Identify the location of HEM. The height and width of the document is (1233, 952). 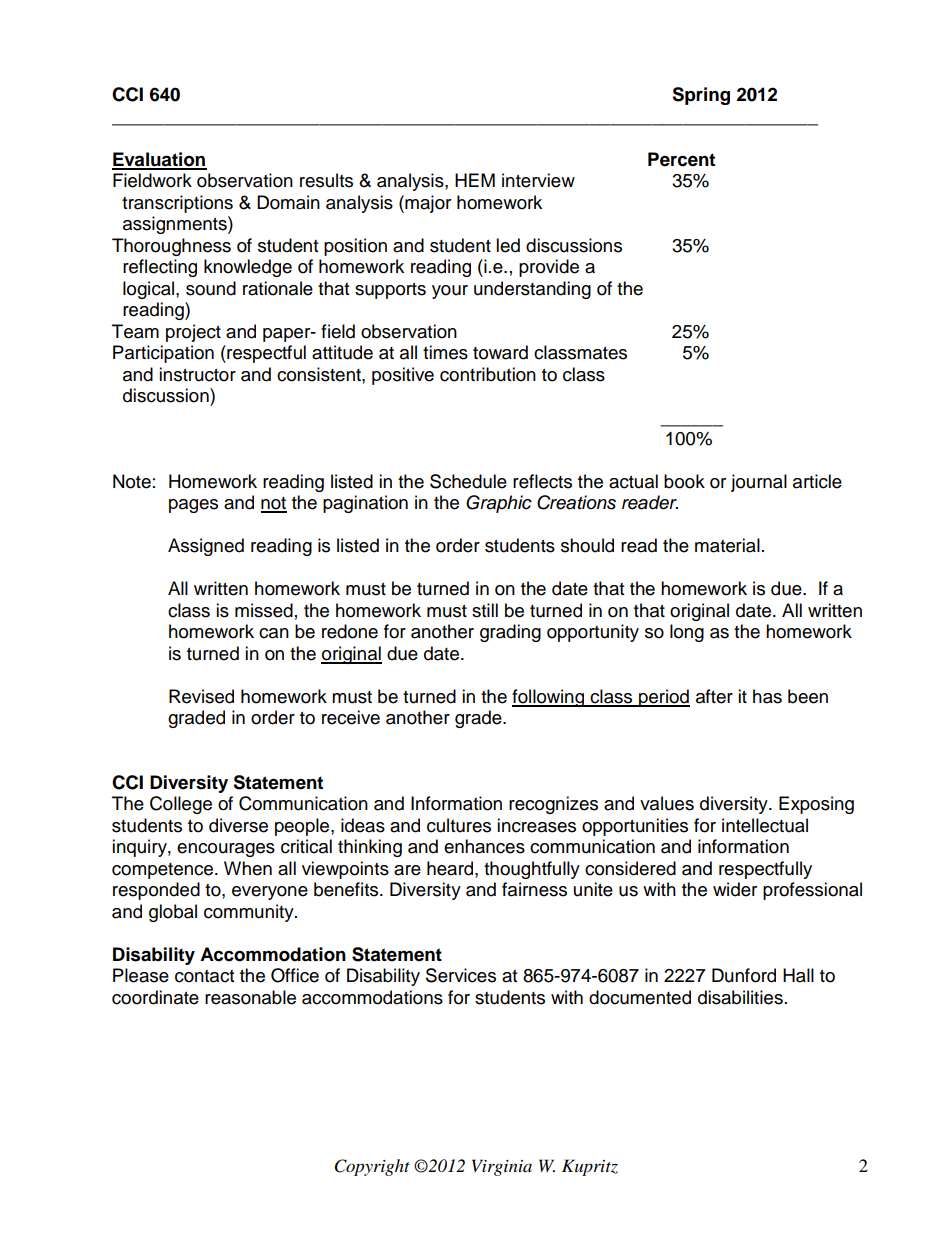
(475, 180).
